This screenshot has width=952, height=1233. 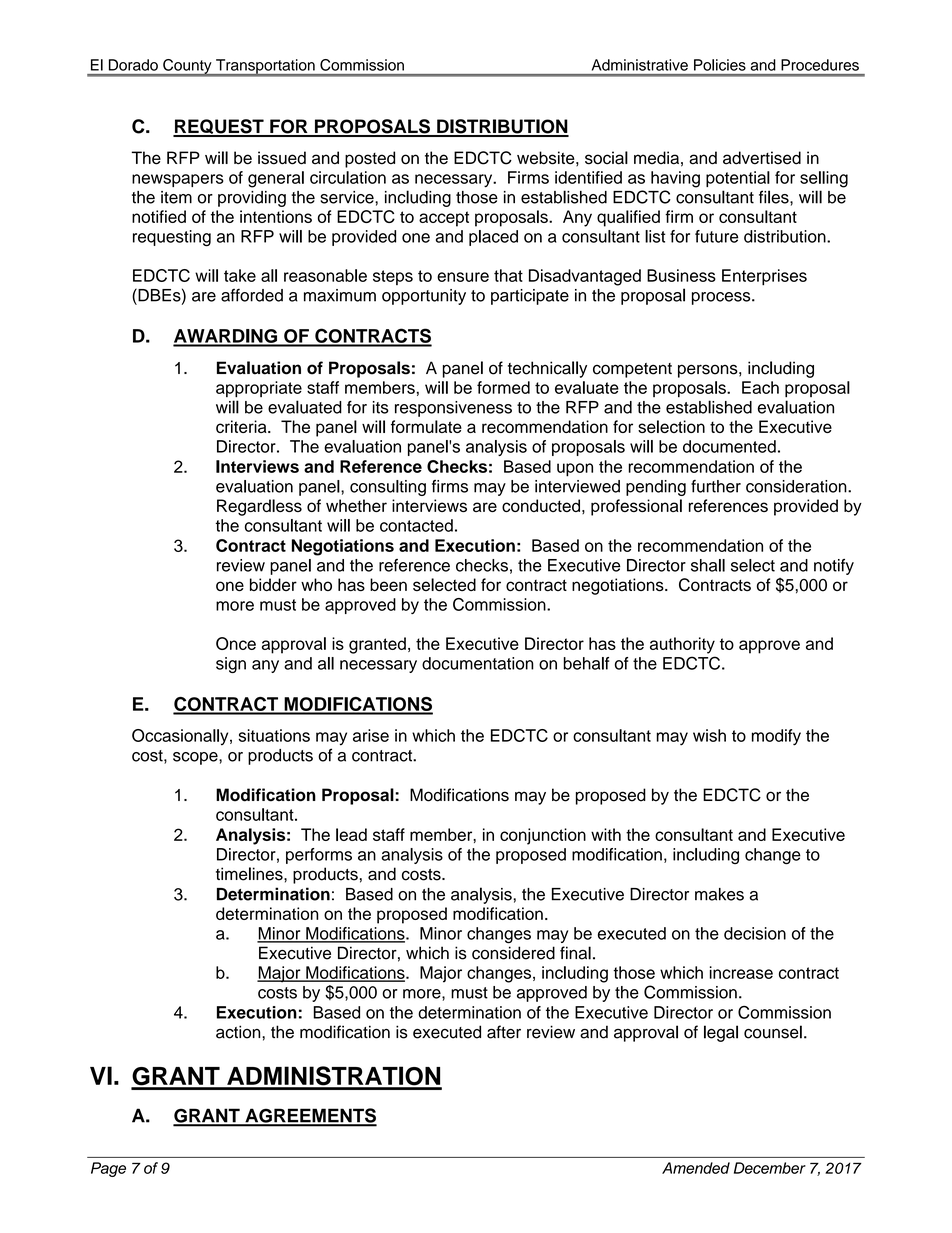 I want to click on Page, so click(x=108, y=1169).
